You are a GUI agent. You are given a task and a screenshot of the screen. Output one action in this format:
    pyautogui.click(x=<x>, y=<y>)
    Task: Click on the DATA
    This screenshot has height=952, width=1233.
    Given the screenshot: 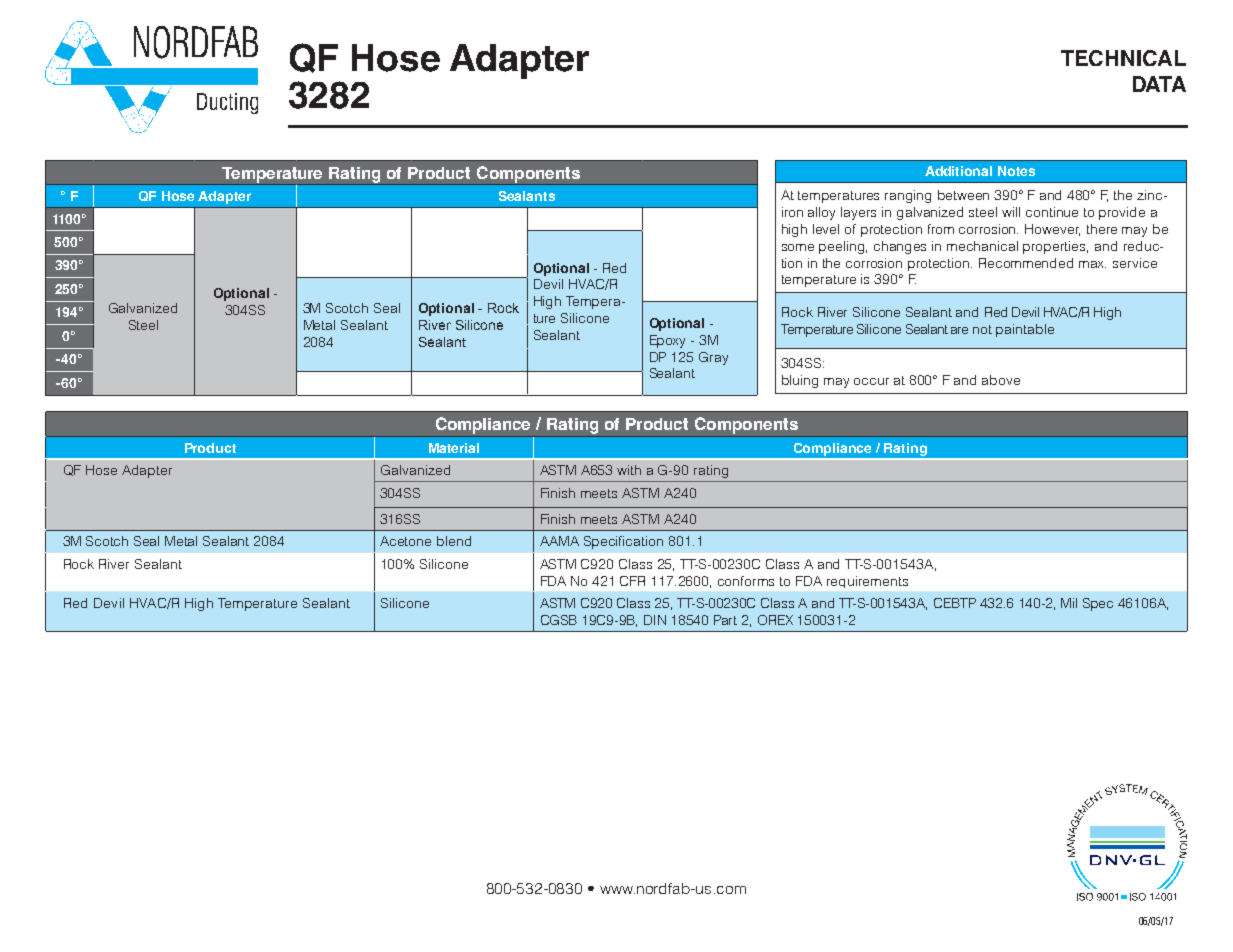 What is the action you would take?
    pyautogui.click(x=1159, y=84)
